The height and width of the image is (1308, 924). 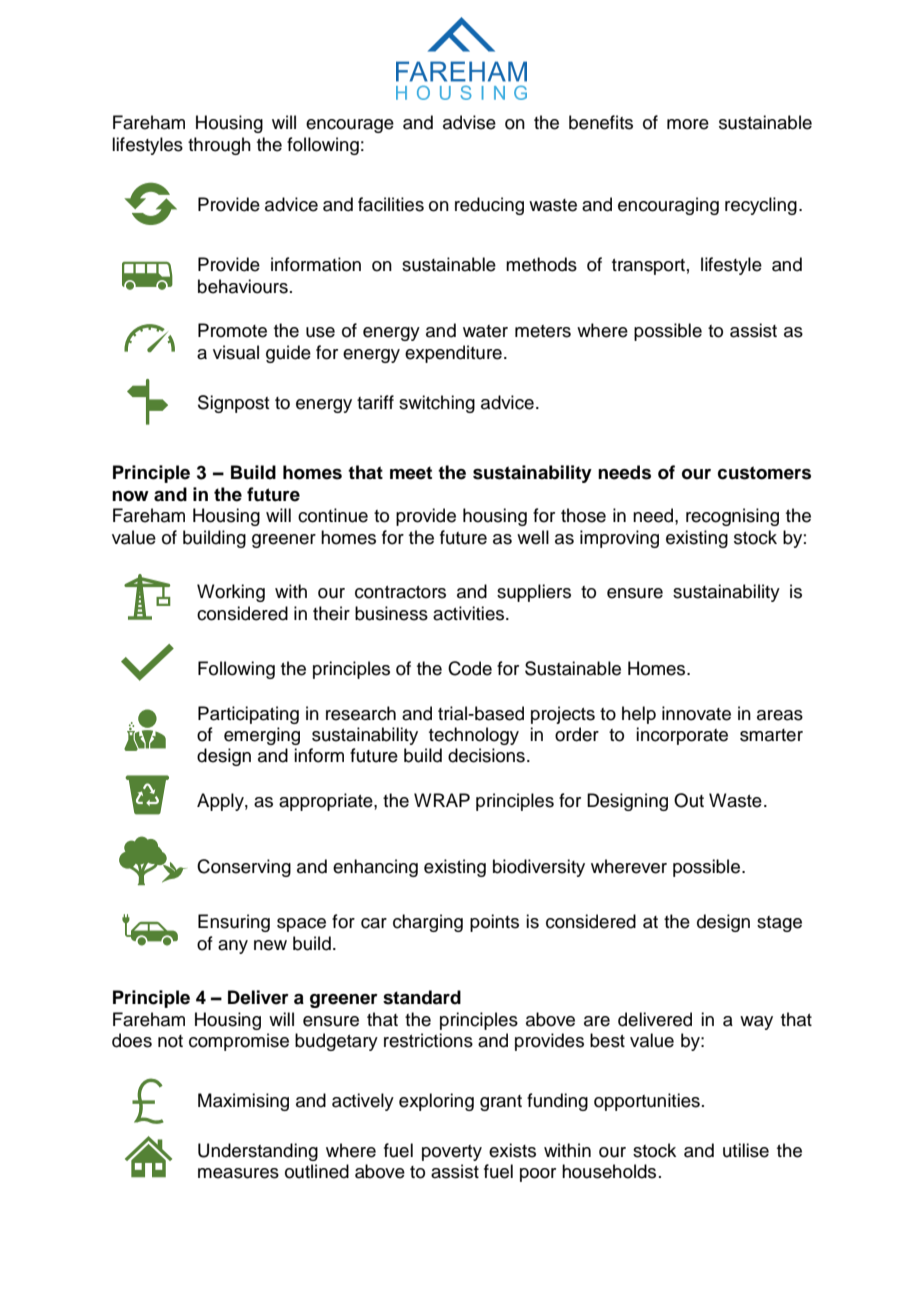 What do you see at coordinates (746, 1150) in the image?
I see `utilise` at bounding box center [746, 1150].
